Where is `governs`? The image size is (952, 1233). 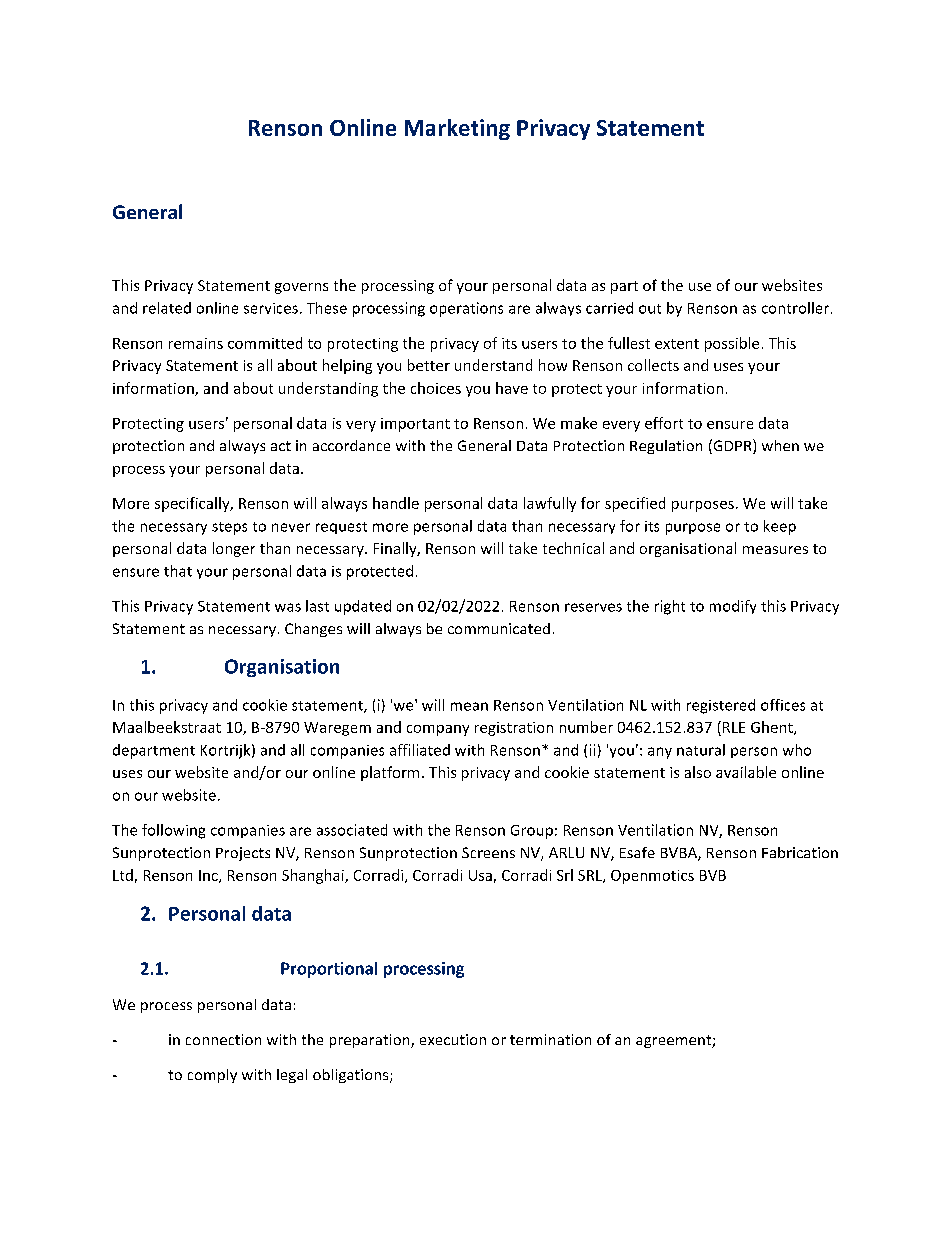 governs is located at coordinates (301, 288).
